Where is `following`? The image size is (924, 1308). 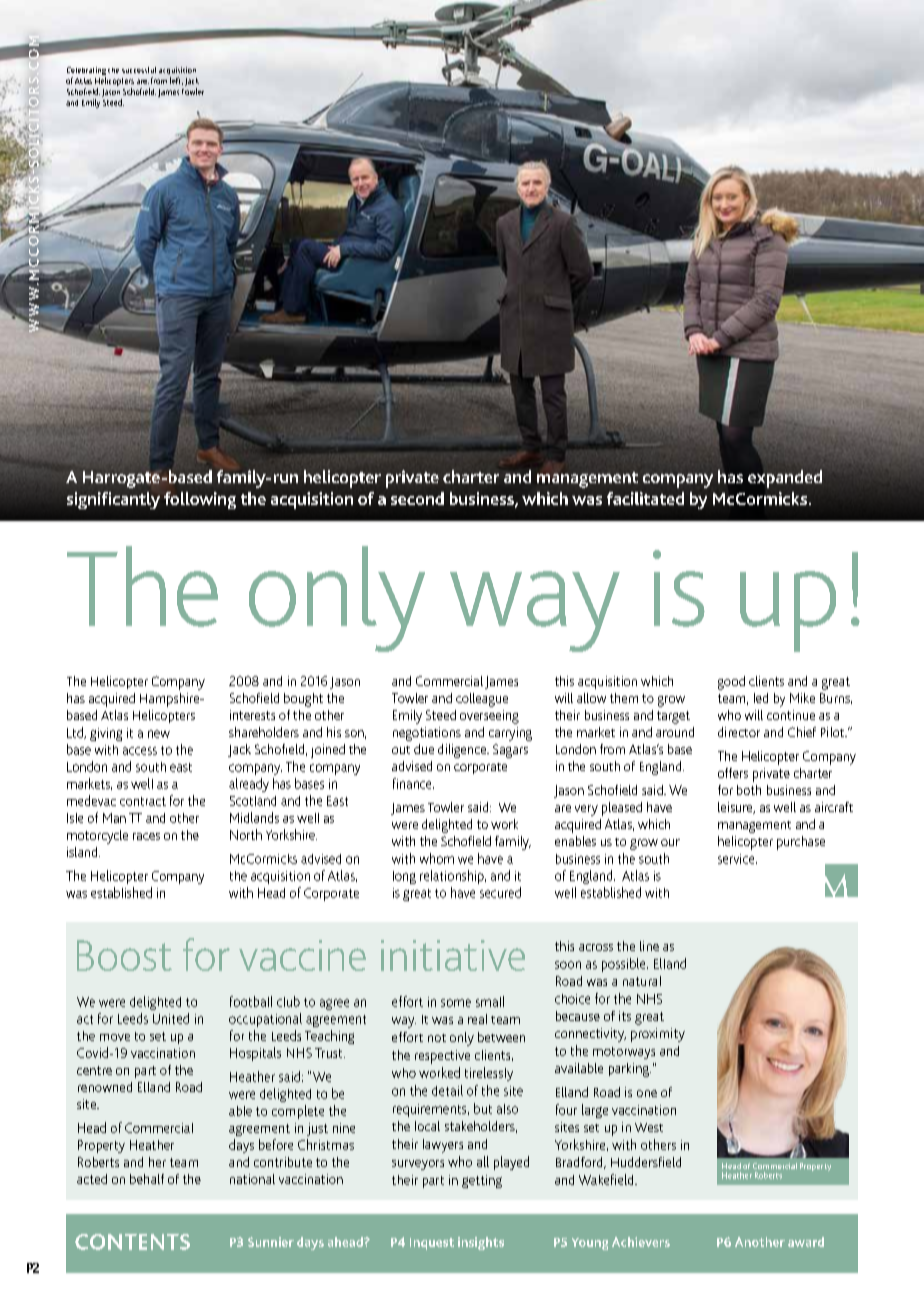 following is located at coordinates (200, 500).
